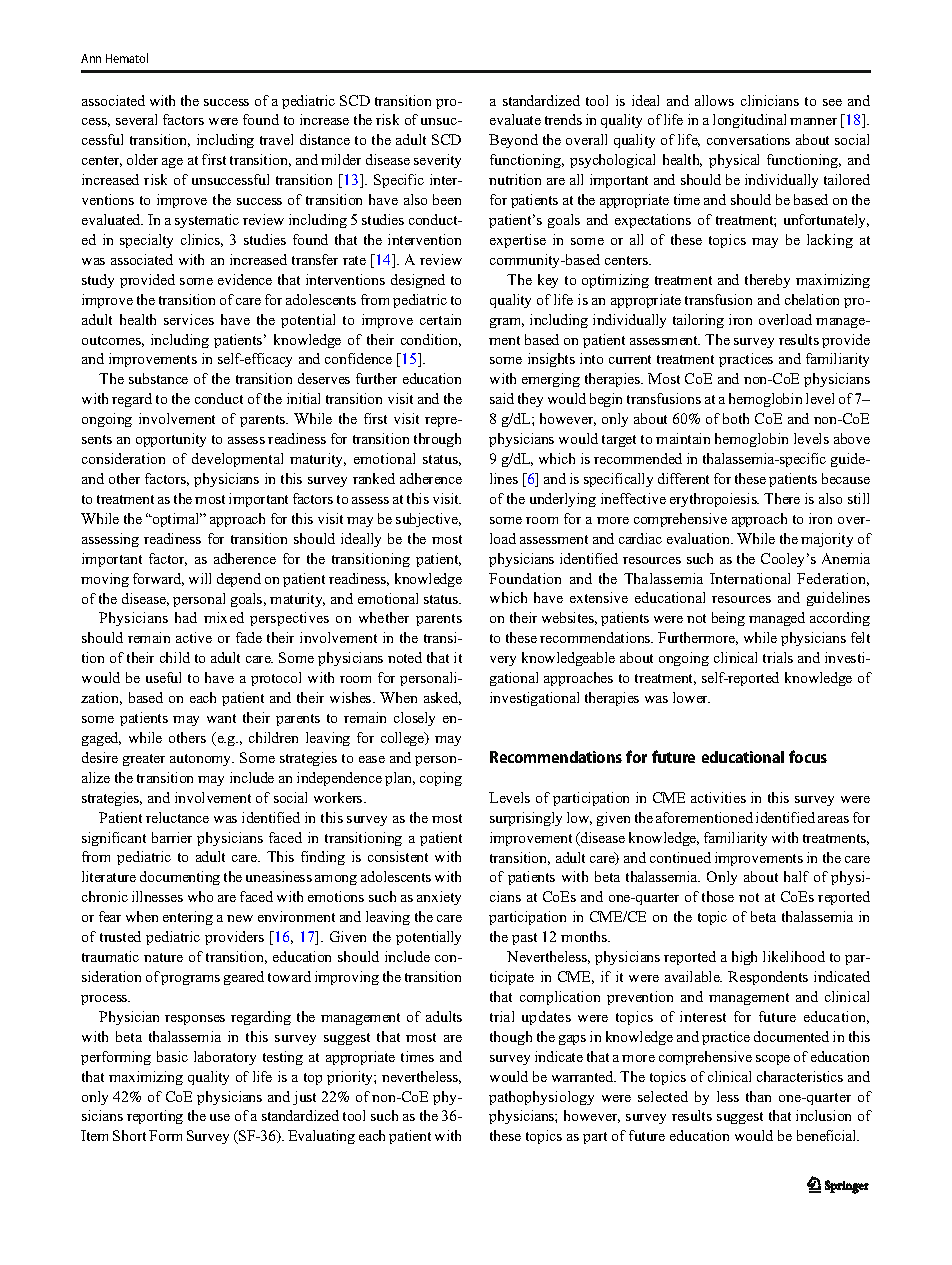 Image resolution: width=952 pixels, height=1265 pixels. What do you see at coordinates (437, 440) in the screenshot?
I see `through` at bounding box center [437, 440].
